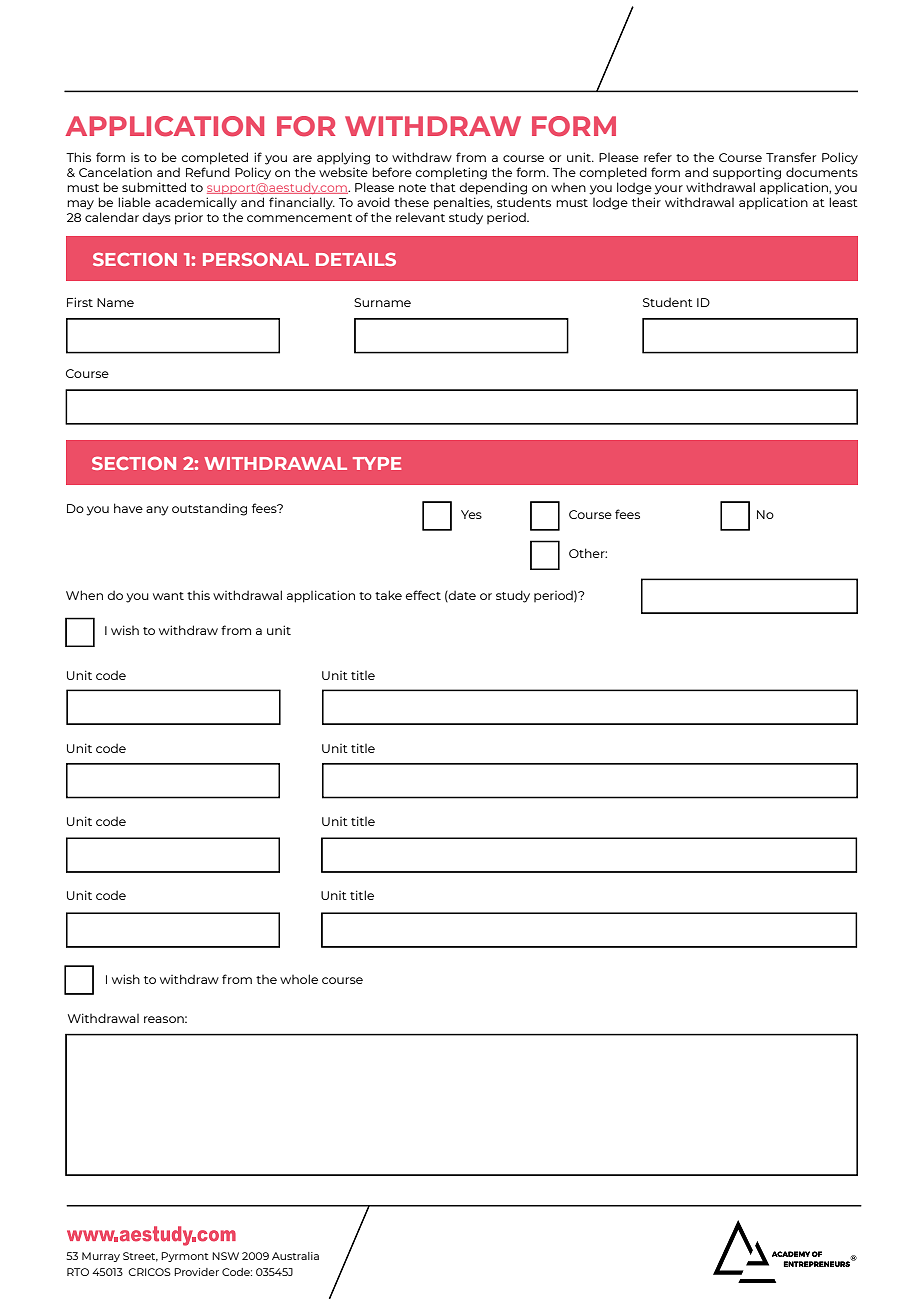 The image size is (924, 1308). I want to click on Provider, so click(196, 1272).
